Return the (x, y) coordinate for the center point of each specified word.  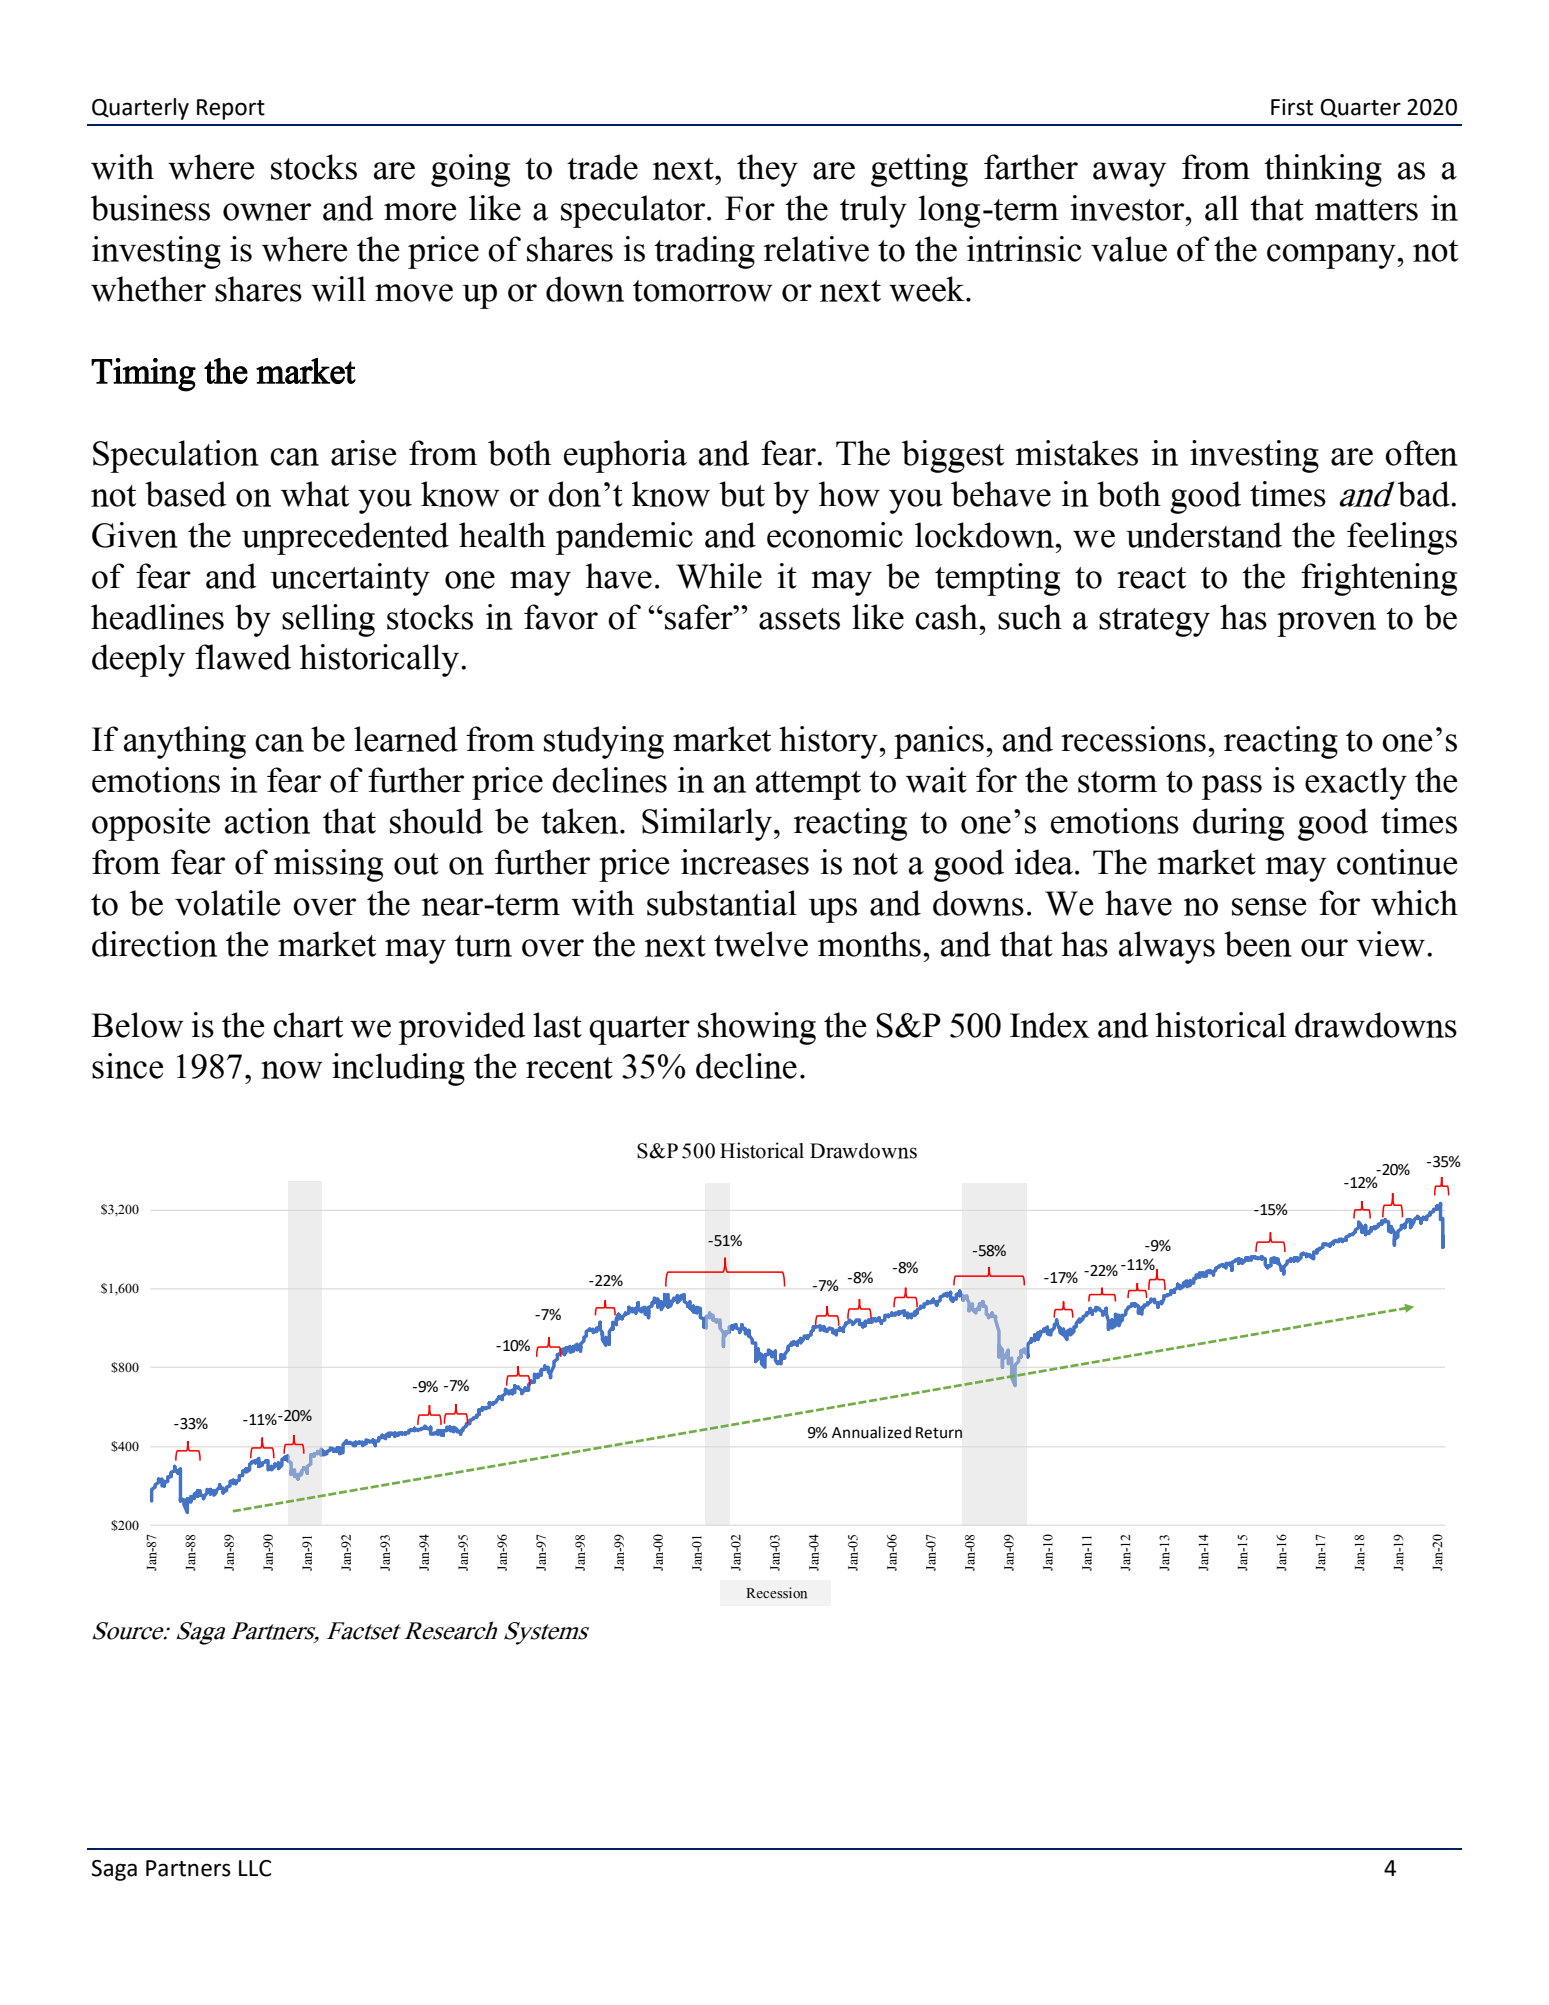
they (767, 170)
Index (1050, 1025)
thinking (1323, 170)
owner (267, 212)
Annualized (871, 1432)
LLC (255, 1868)
